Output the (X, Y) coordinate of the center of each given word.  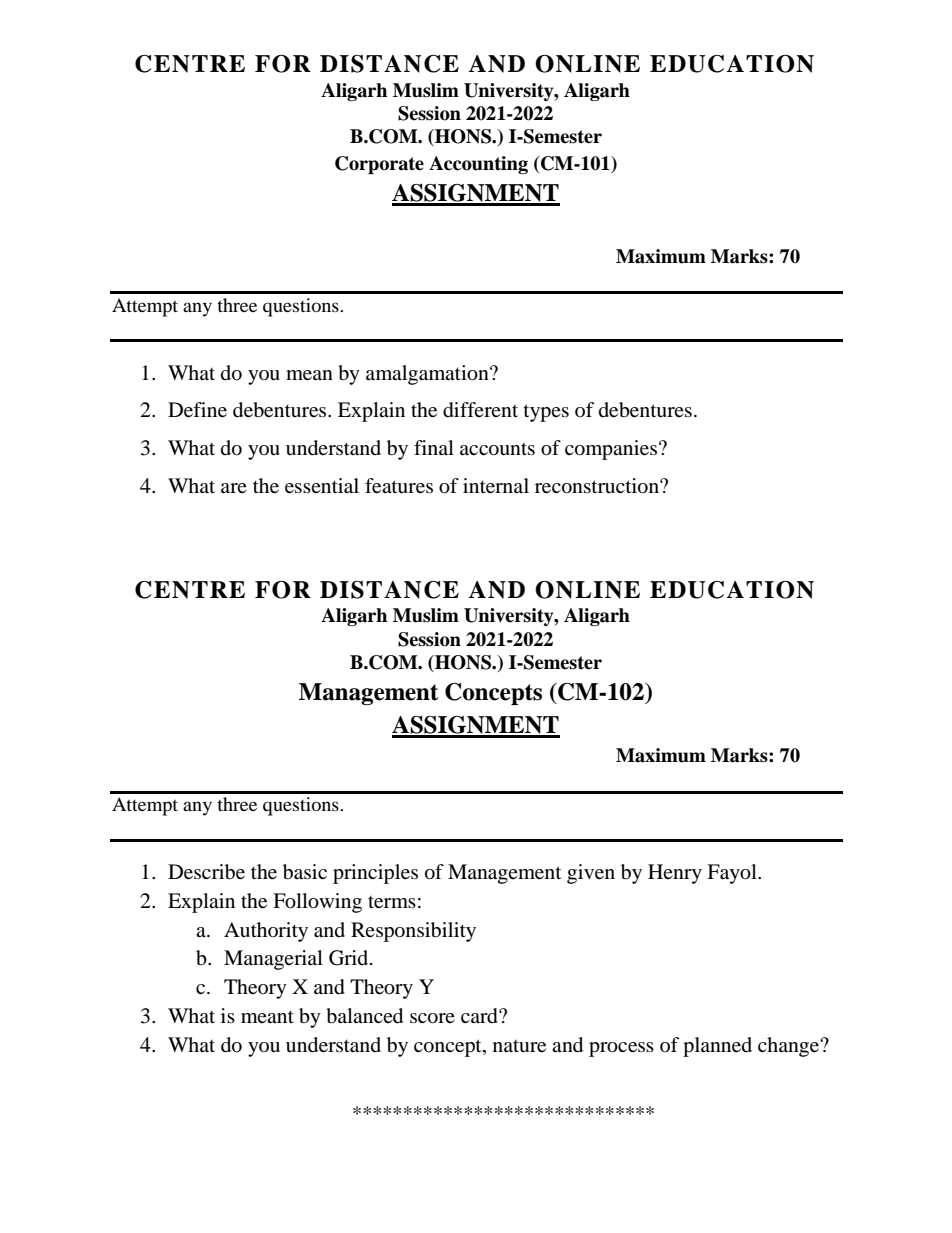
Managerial (273, 960)
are (234, 488)
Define (197, 410)
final (434, 447)
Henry (675, 874)
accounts (497, 449)
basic (305, 872)
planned (717, 1047)
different (480, 410)
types (546, 413)
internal (496, 486)
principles (375, 874)
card (480, 1016)
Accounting (478, 165)
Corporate (379, 165)
